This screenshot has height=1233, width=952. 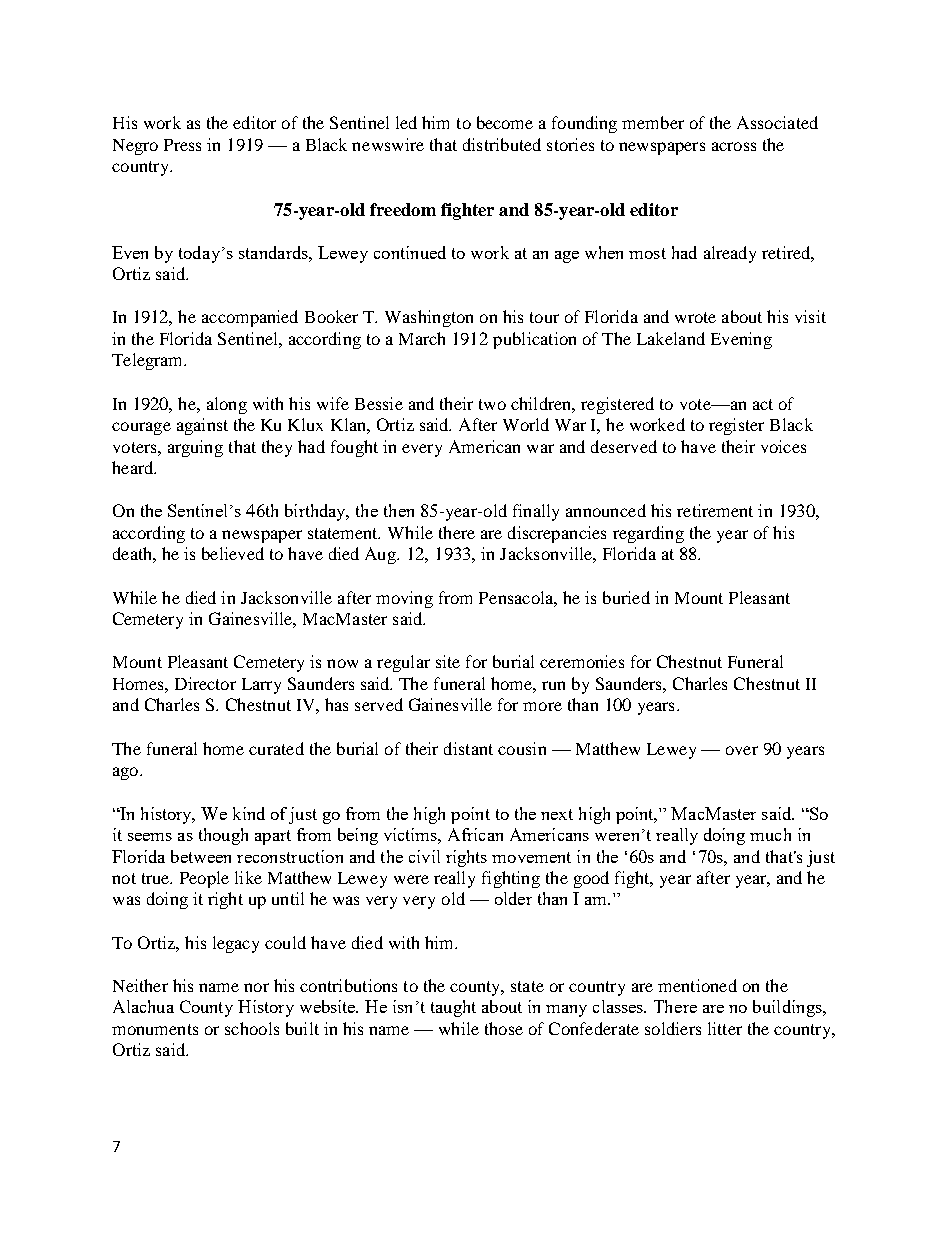 What do you see at coordinates (182, 145) in the screenshot?
I see `Press` at bounding box center [182, 145].
